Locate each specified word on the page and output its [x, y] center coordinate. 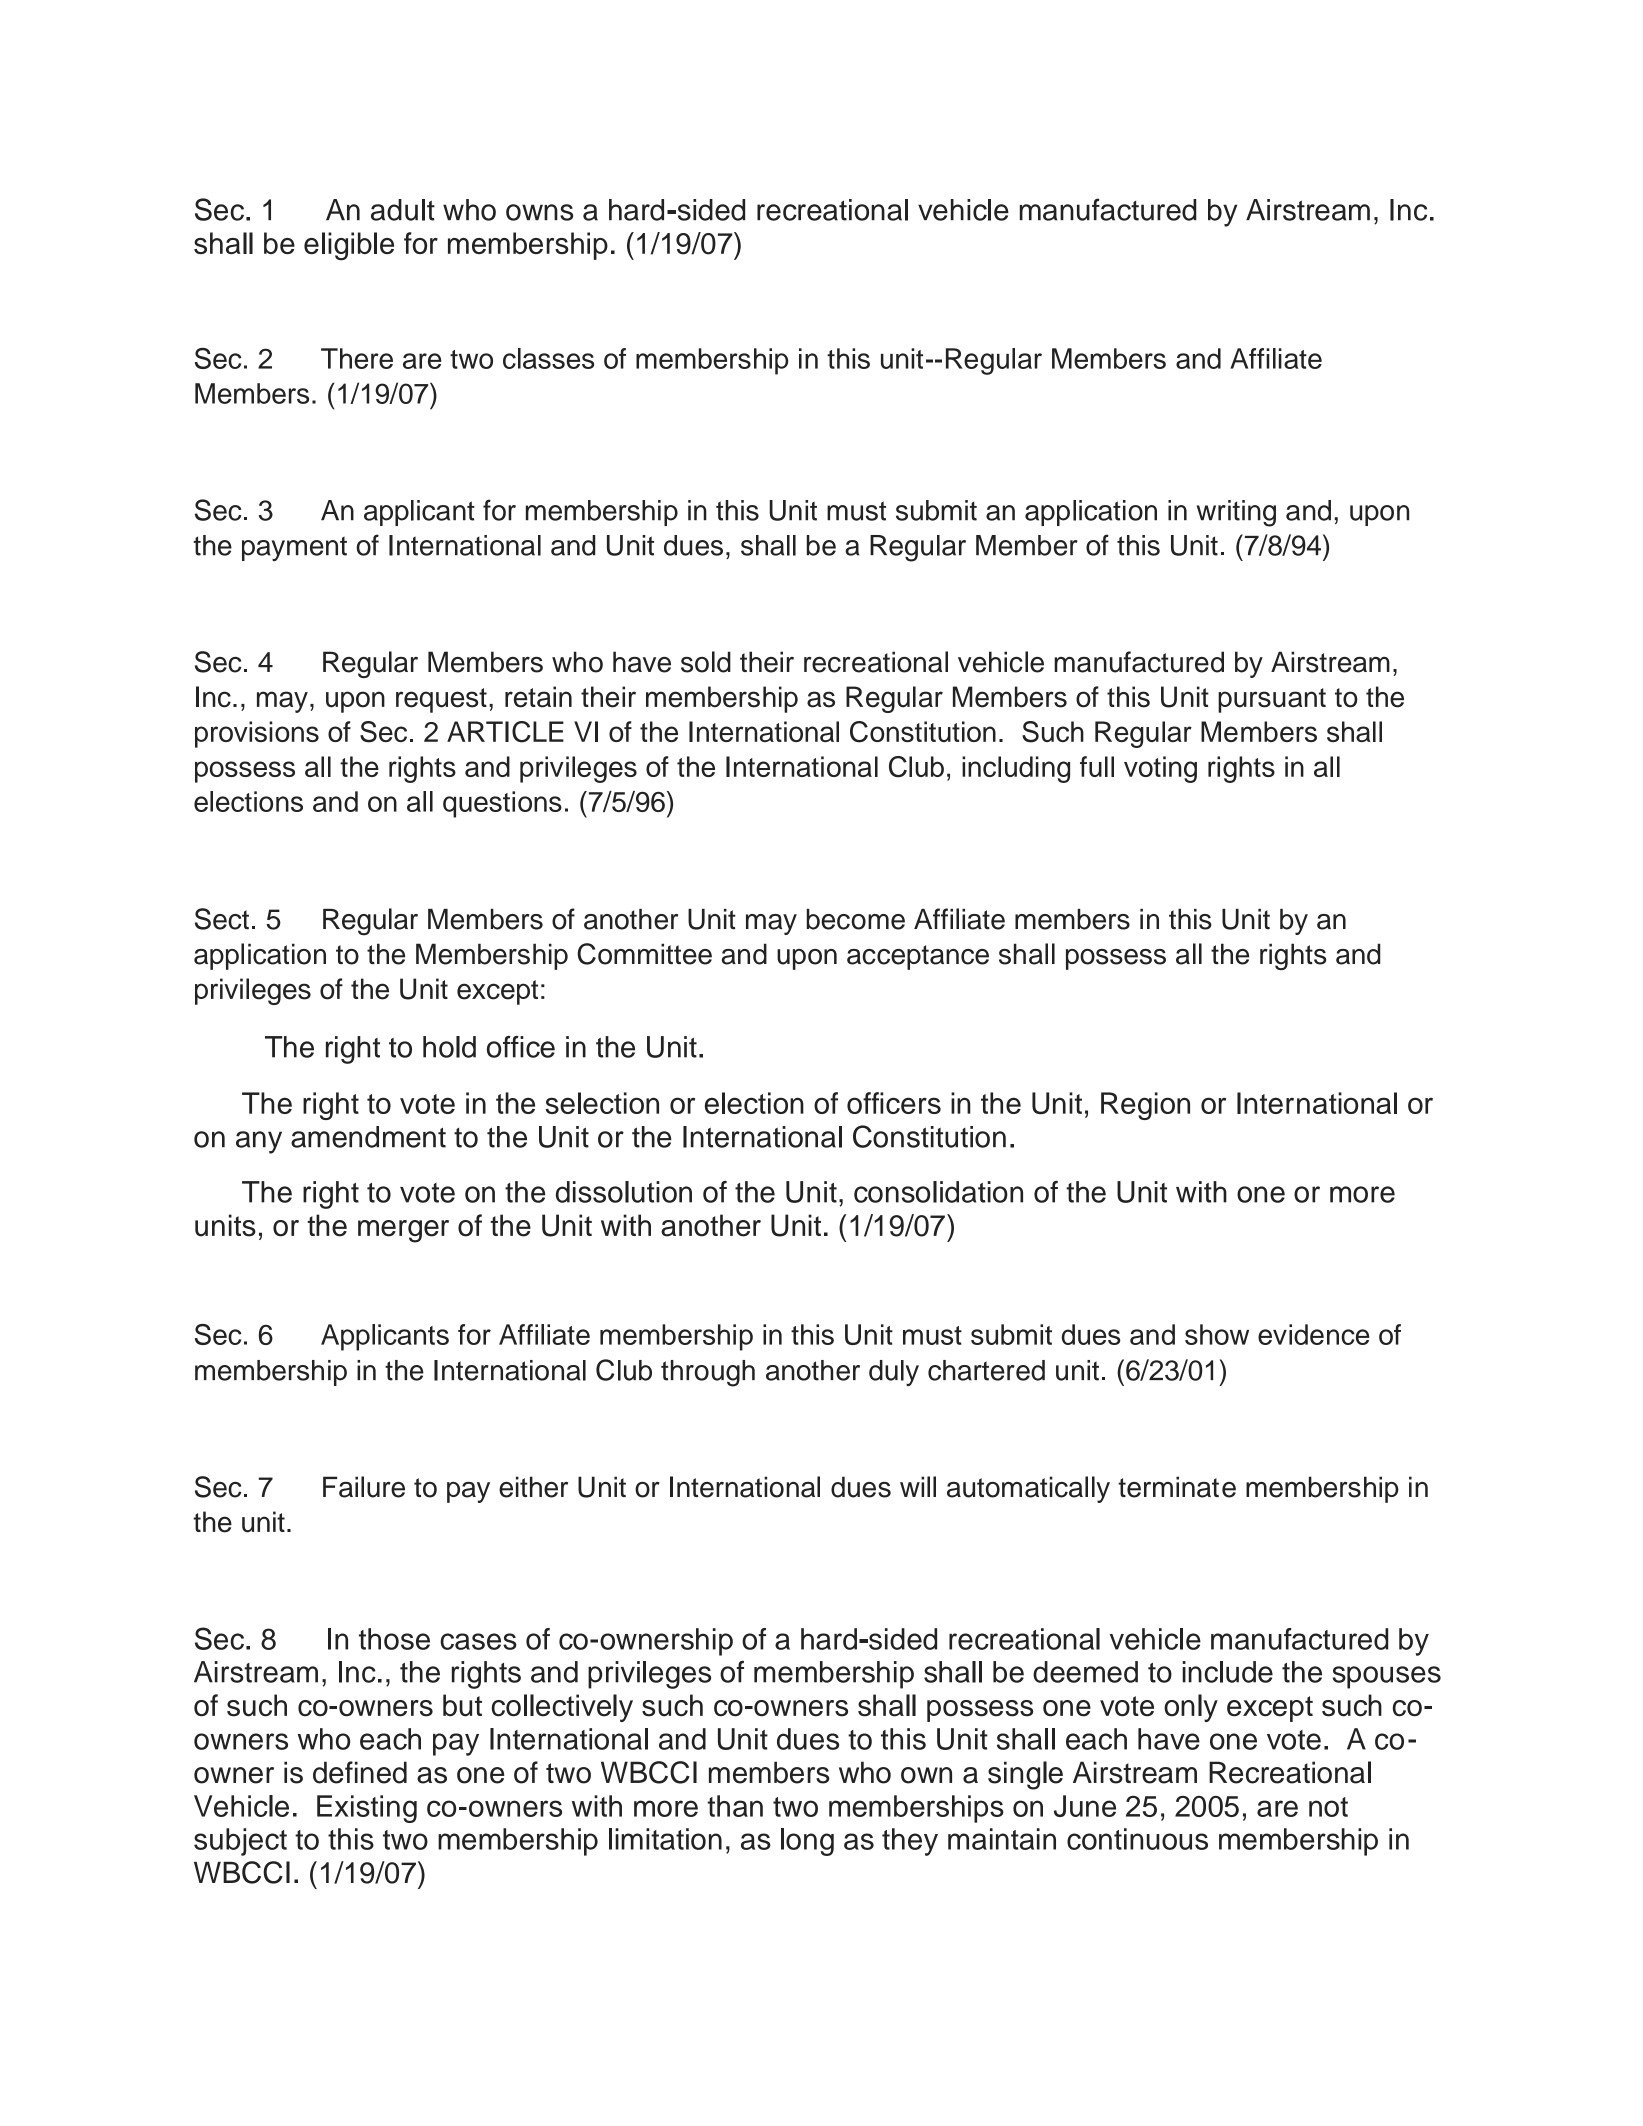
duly [894, 1373]
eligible [349, 246]
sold [706, 662]
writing [1236, 513]
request [441, 700]
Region [1145, 1106]
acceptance [918, 957]
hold [449, 1047]
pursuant [1272, 700]
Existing [367, 1809]
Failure [364, 1487]
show [1217, 1334]
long [807, 1842]
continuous [1137, 1839]
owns [539, 212]
